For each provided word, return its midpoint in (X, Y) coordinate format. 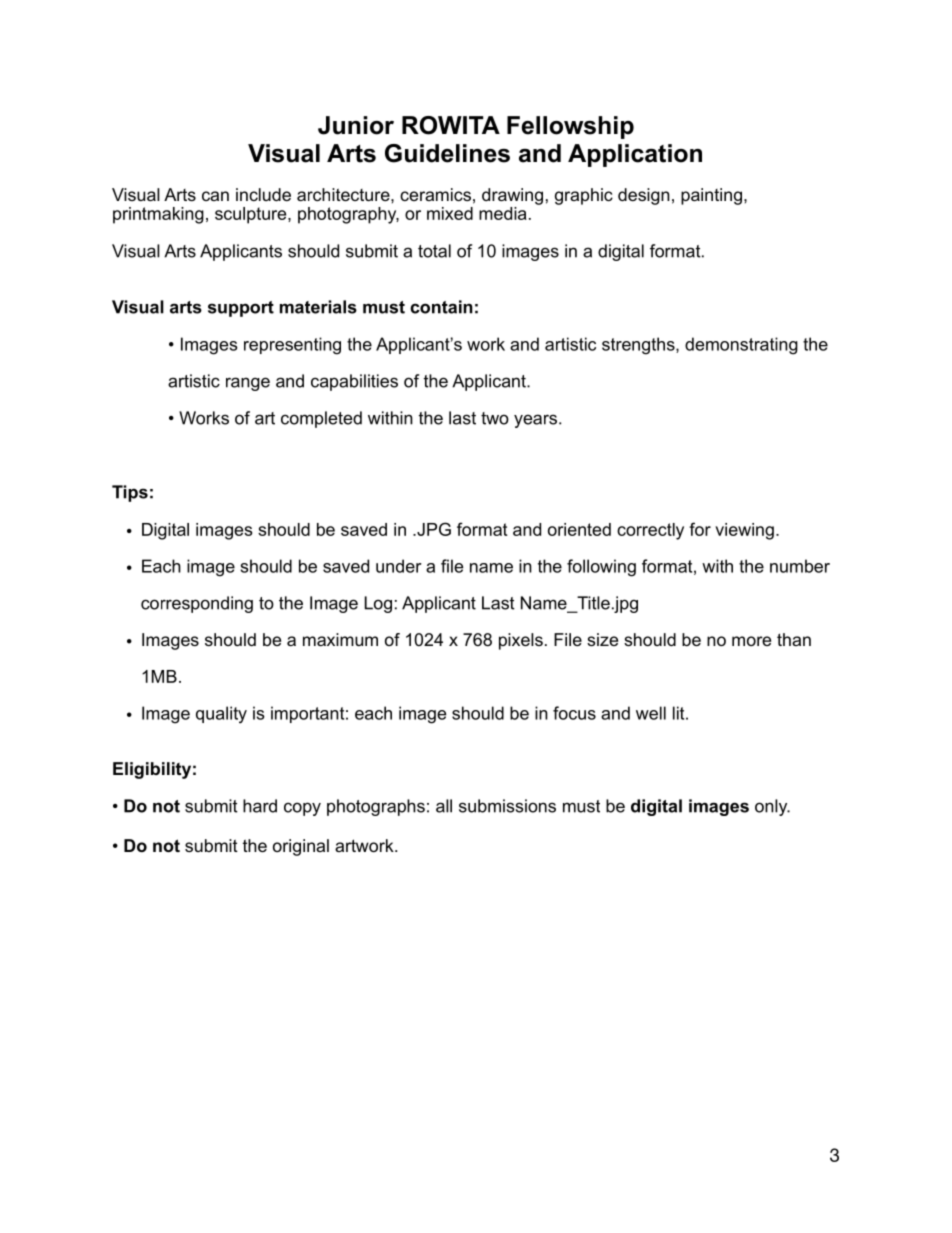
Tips (130, 493)
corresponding (197, 604)
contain (441, 307)
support (241, 309)
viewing (744, 531)
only (772, 807)
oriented (579, 529)
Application (635, 155)
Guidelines (447, 153)
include (263, 194)
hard (260, 806)
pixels (521, 641)
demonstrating (741, 346)
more (751, 641)
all (444, 806)
